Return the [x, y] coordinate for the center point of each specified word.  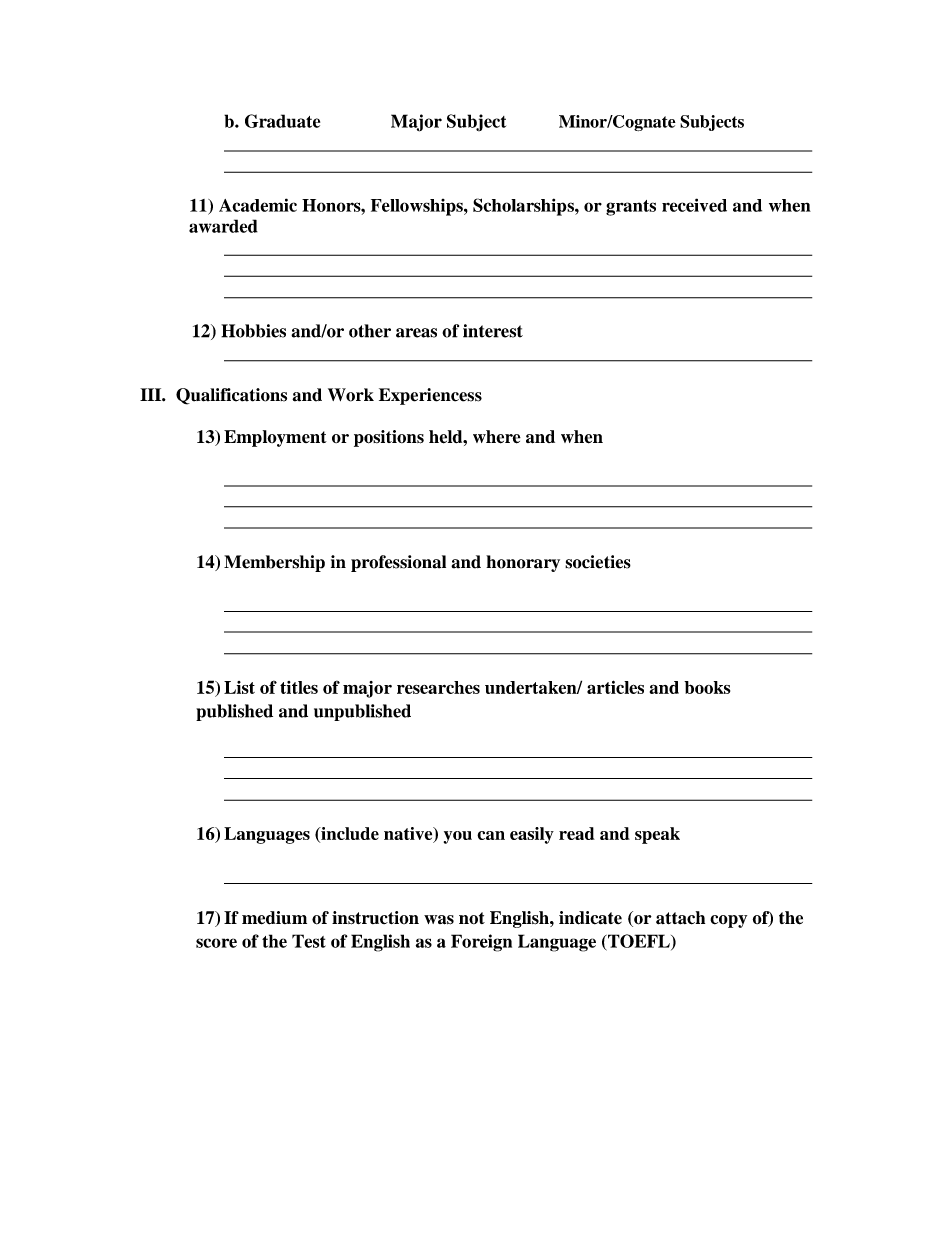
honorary [523, 563]
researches [438, 687]
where [497, 437]
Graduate [282, 121]
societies [598, 562]
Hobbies [253, 331]
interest [493, 331]
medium [274, 918]
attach [680, 918]
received [694, 205]
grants [631, 208]
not [472, 918]
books [707, 687]
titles [299, 687]
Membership [274, 563]
